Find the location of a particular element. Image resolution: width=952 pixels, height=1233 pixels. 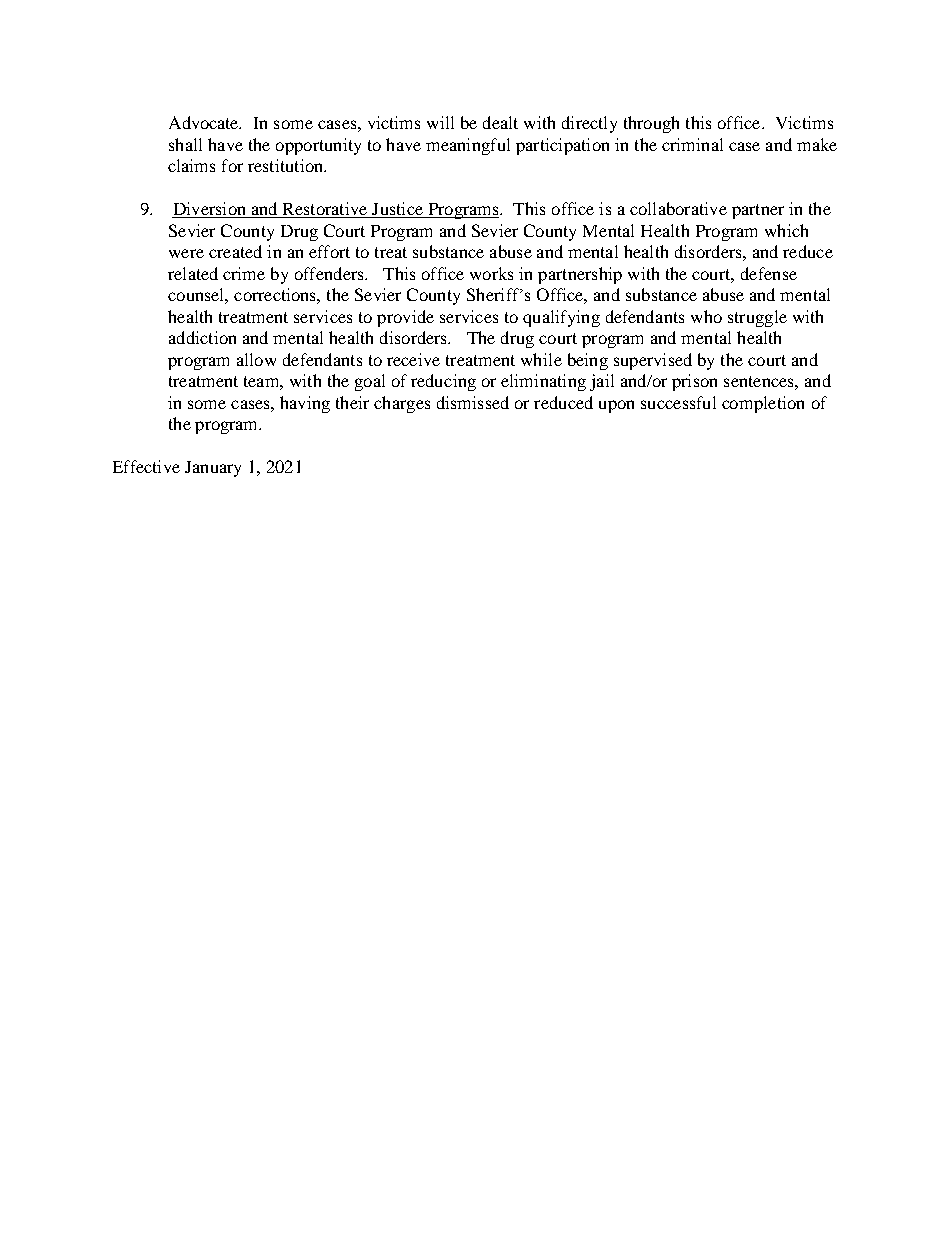

January is located at coordinates (213, 469).
